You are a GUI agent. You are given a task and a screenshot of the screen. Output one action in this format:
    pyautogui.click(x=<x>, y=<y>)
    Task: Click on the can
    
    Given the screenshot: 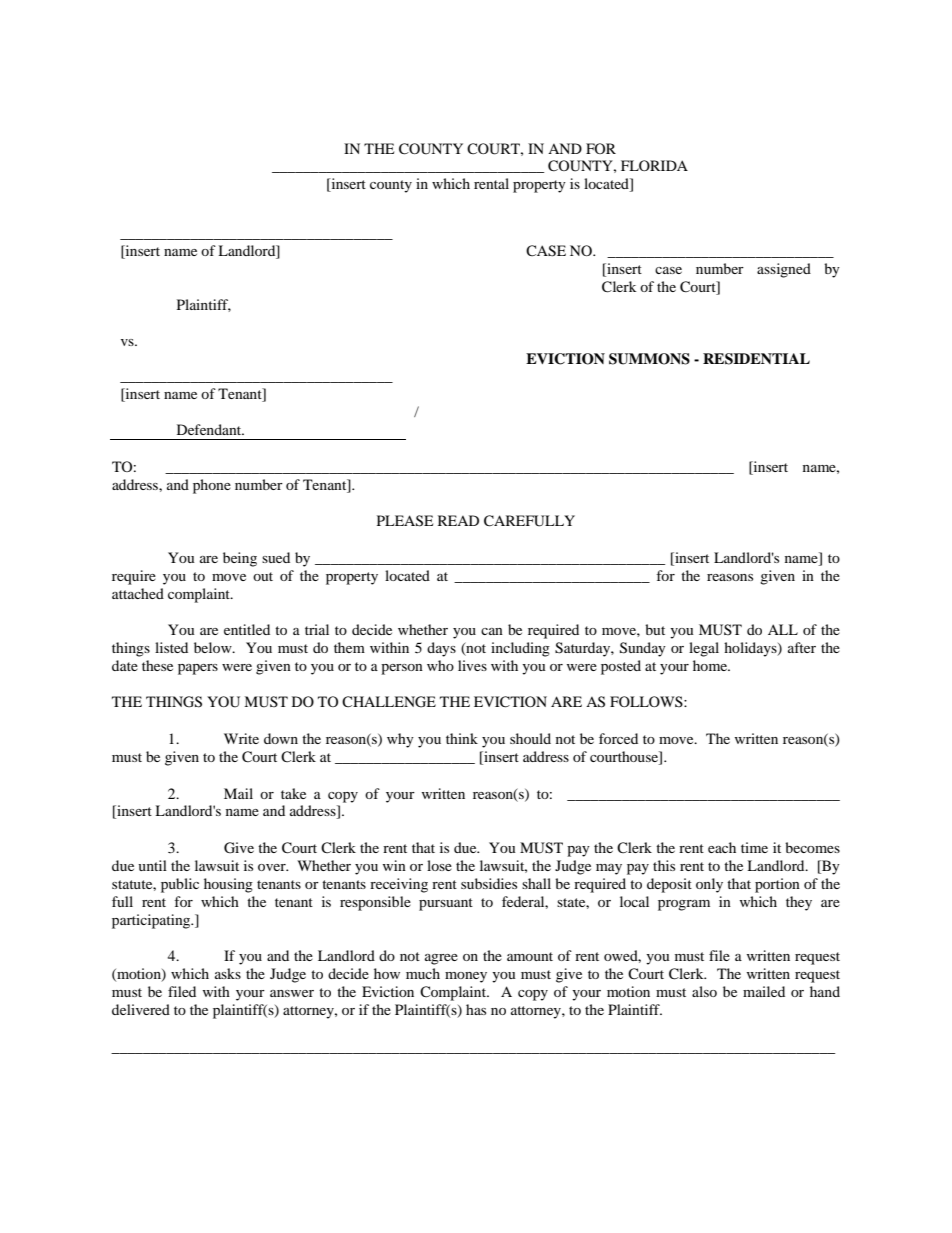 What is the action you would take?
    pyautogui.click(x=492, y=631)
